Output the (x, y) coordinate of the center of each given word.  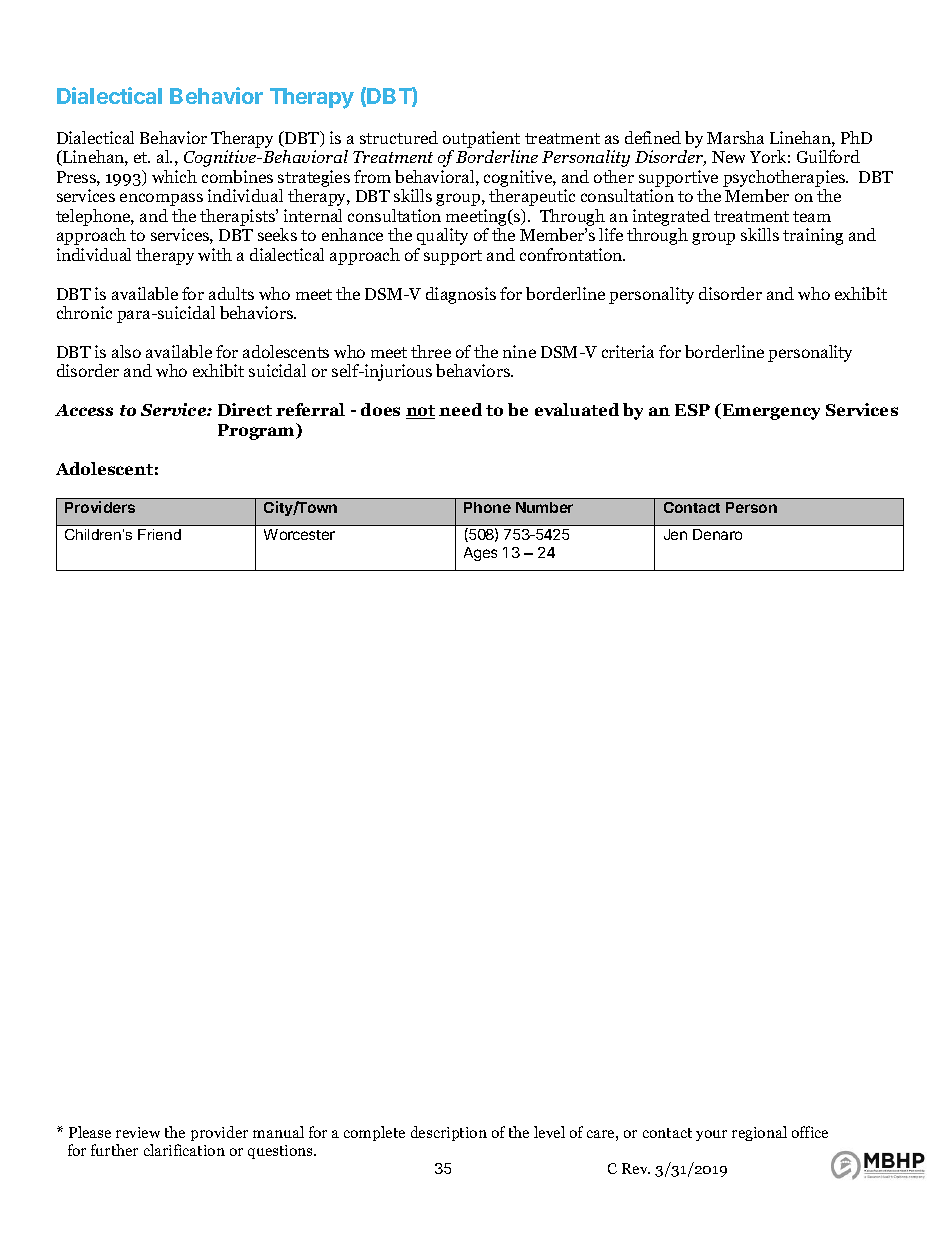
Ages (480, 554)
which (174, 176)
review (138, 1132)
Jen (675, 534)
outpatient (481, 139)
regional (759, 1133)
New (728, 157)
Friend (159, 534)
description (449, 1133)
